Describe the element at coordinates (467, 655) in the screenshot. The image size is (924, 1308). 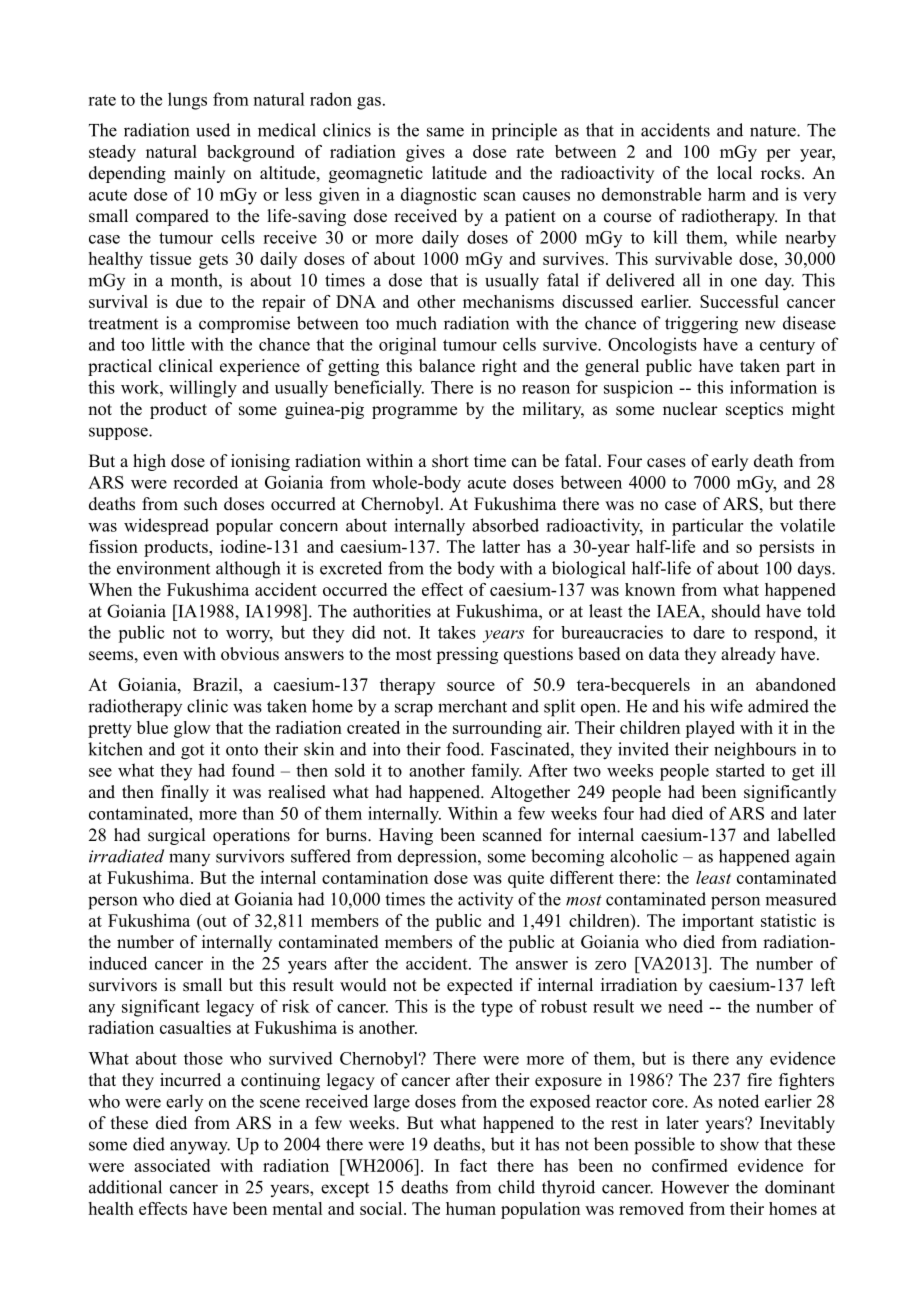
I see `pressing` at that location.
